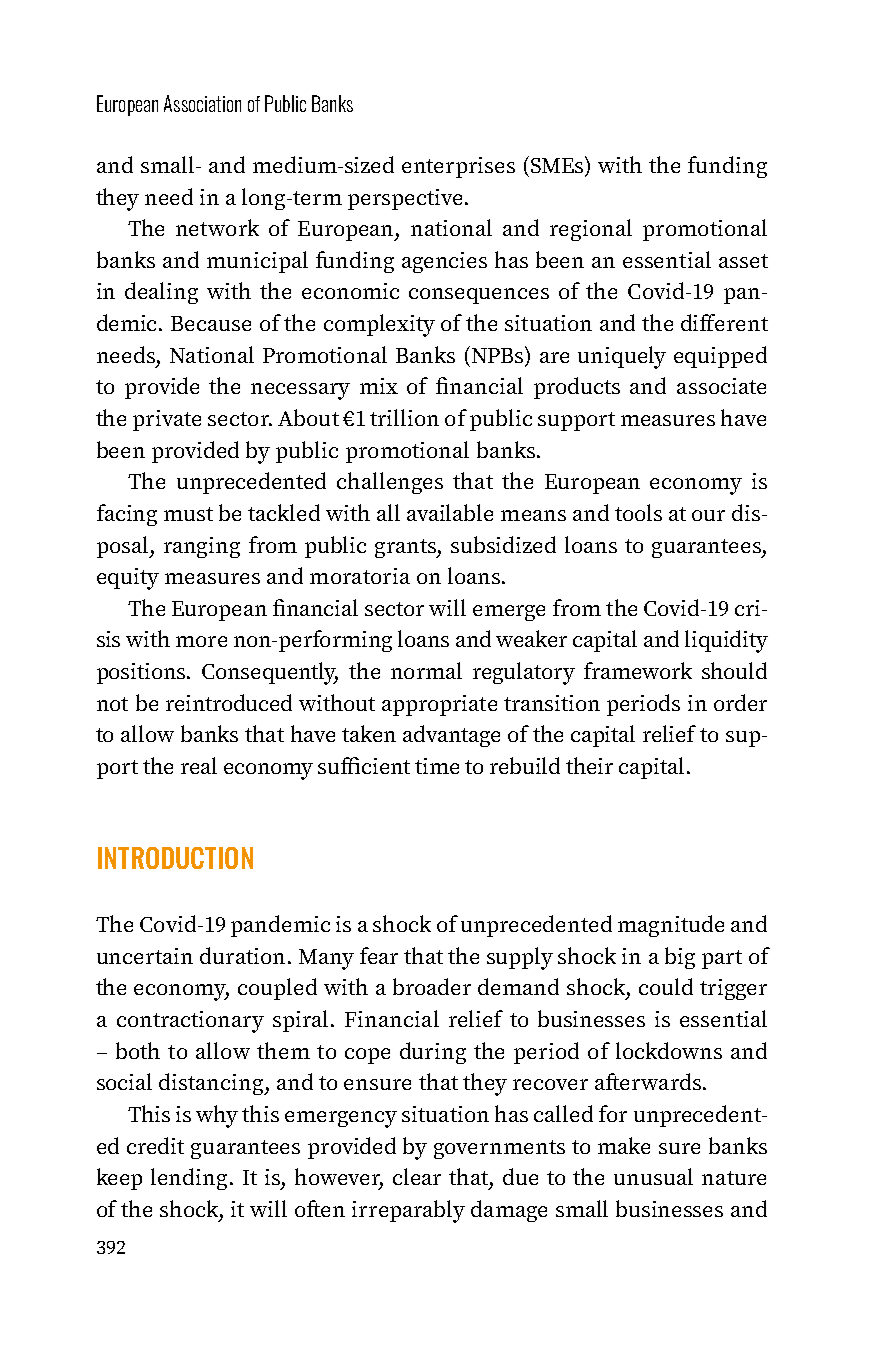 The width and height of the page is (896, 1345). I want to click on more, so click(201, 641).
